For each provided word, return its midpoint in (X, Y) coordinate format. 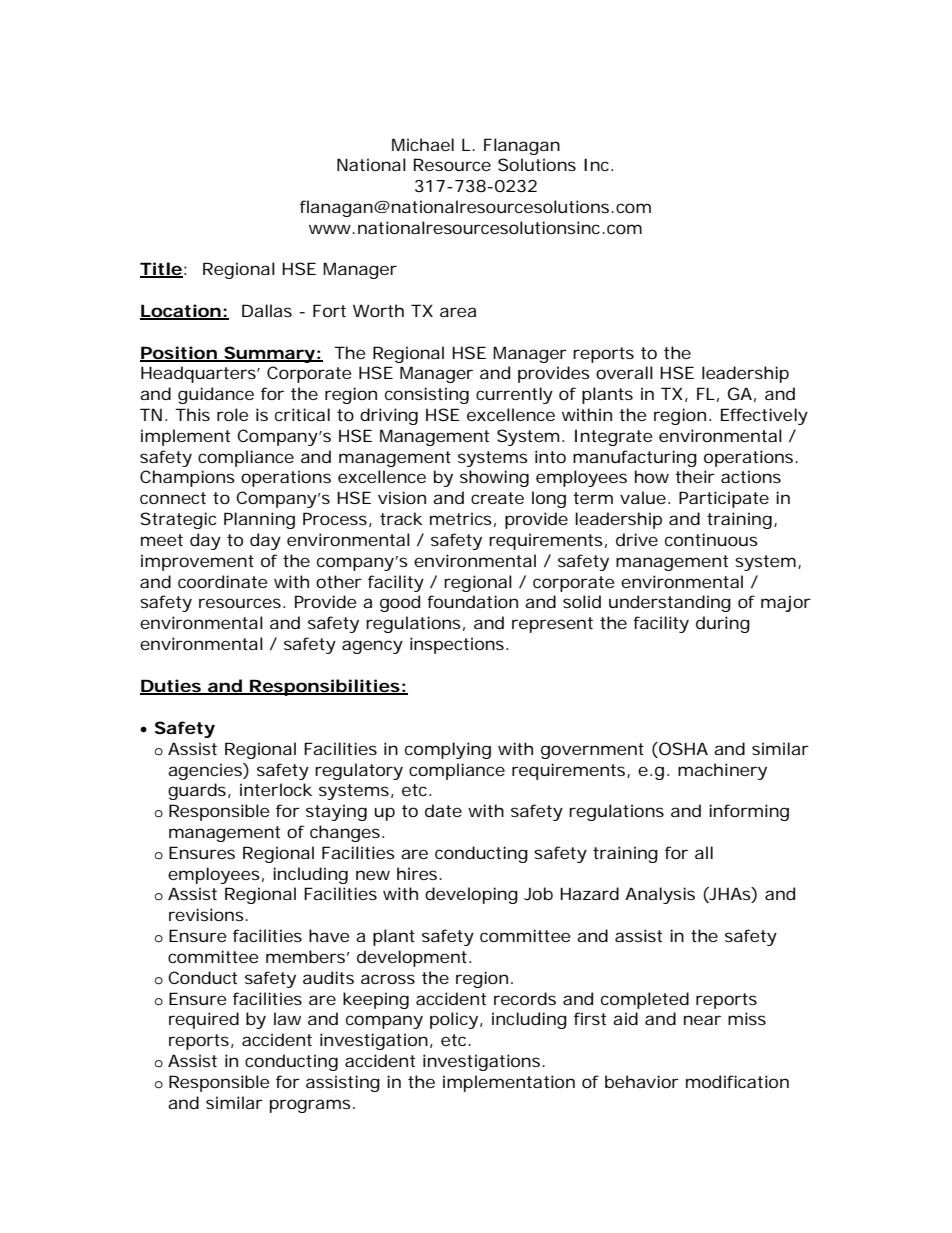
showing (494, 478)
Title (161, 270)
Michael (423, 144)
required (204, 1020)
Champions (187, 478)
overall (624, 372)
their (695, 476)
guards (198, 791)
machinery (722, 771)
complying (448, 750)
